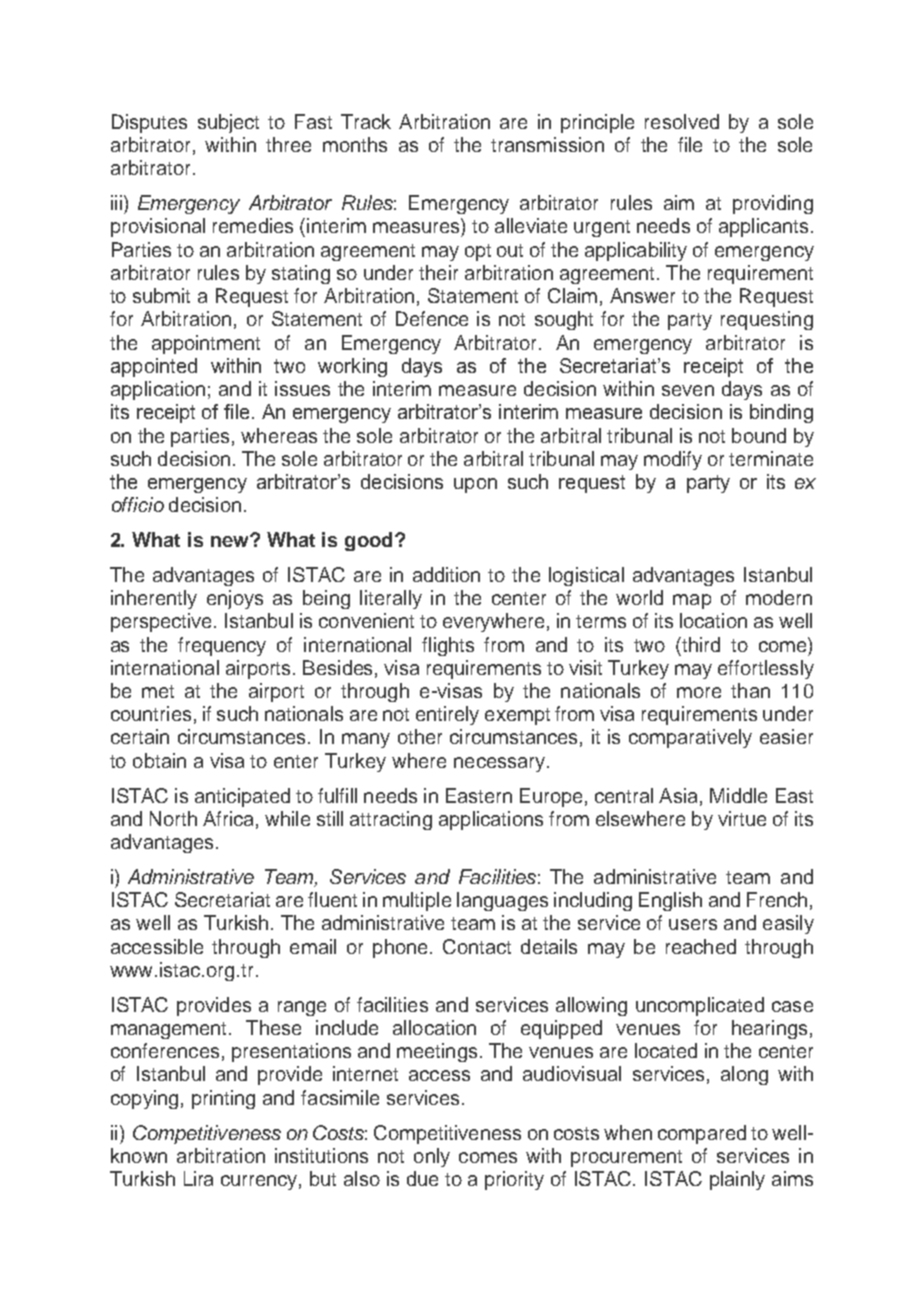 This document has height=1308, width=924. Describe the element at coordinates (198, 1178) in the document. I see `Lira` at that location.
